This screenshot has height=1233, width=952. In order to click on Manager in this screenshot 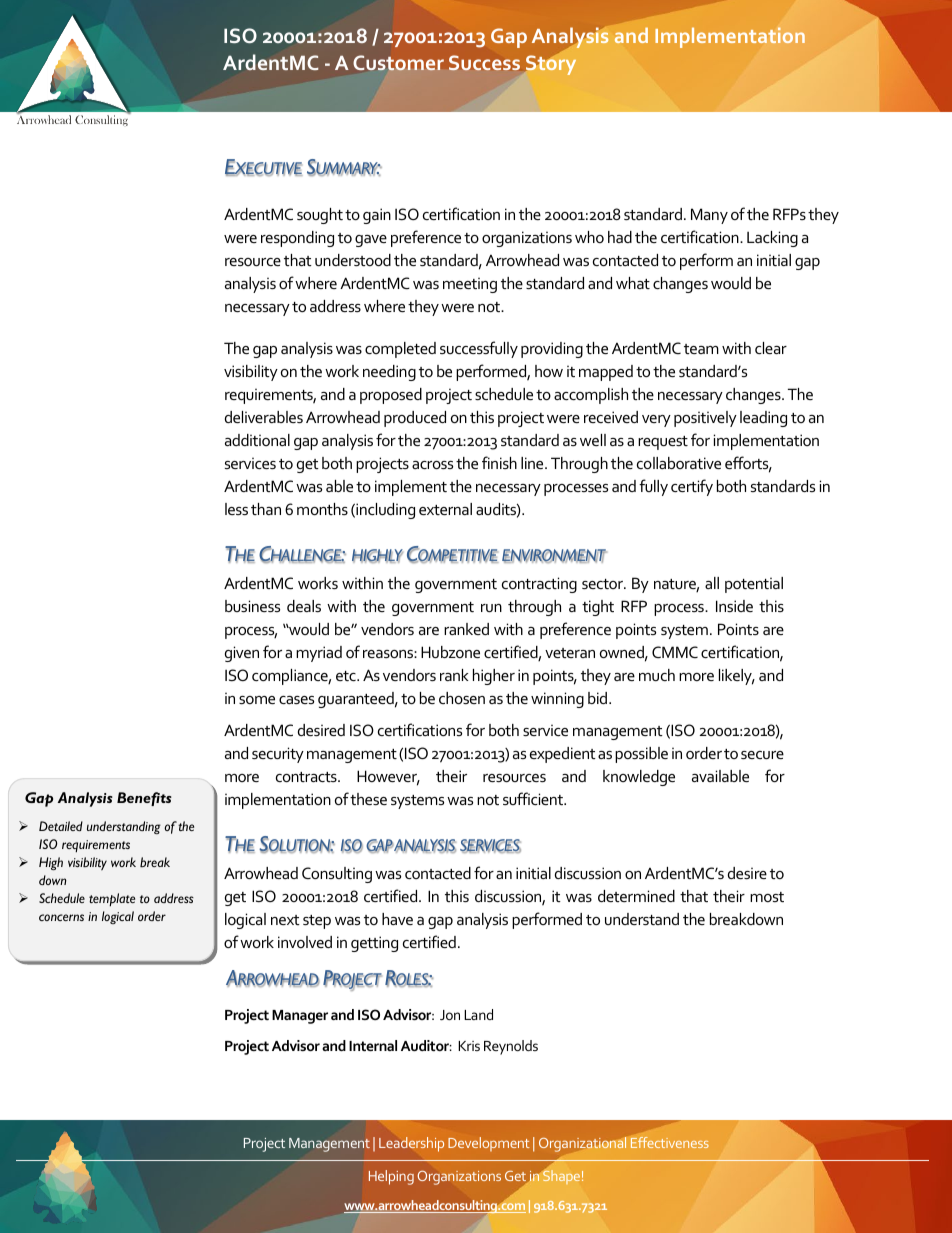, I will do `click(300, 1017)`.
